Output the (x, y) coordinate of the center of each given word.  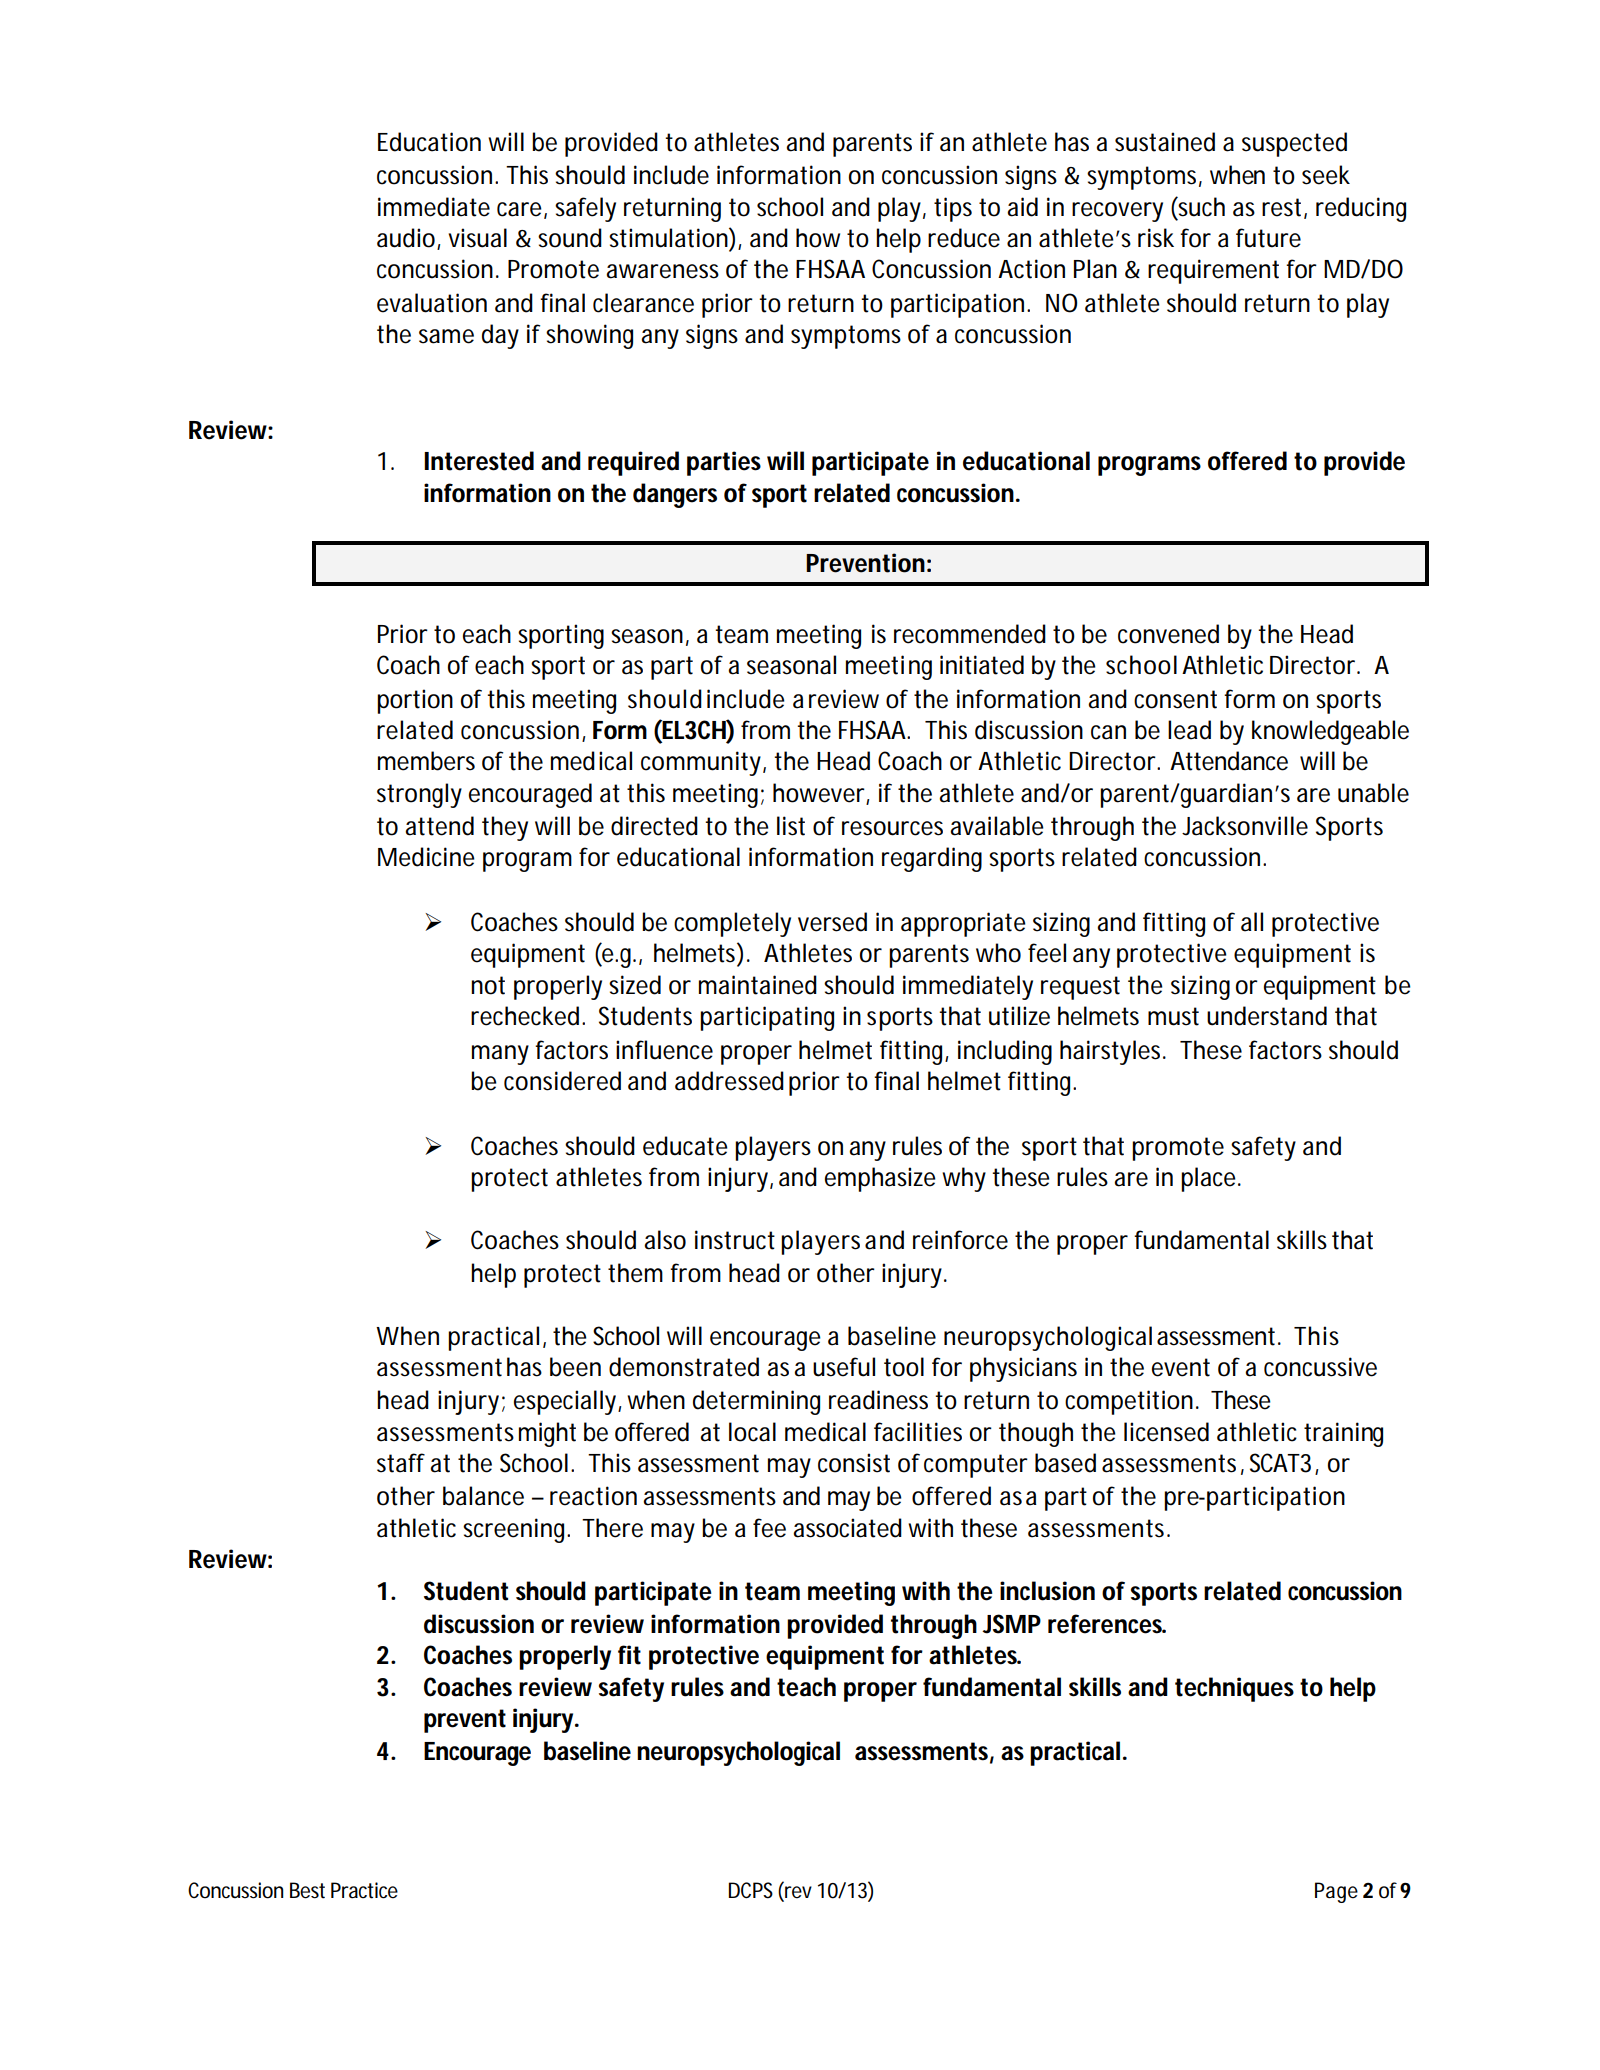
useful (844, 1367)
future (1268, 238)
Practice (364, 1890)
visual (477, 238)
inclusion (1047, 1591)
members (426, 761)
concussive (1320, 1367)
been (575, 1367)
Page (1336, 1892)
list (791, 826)
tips (953, 209)
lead (1189, 730)
